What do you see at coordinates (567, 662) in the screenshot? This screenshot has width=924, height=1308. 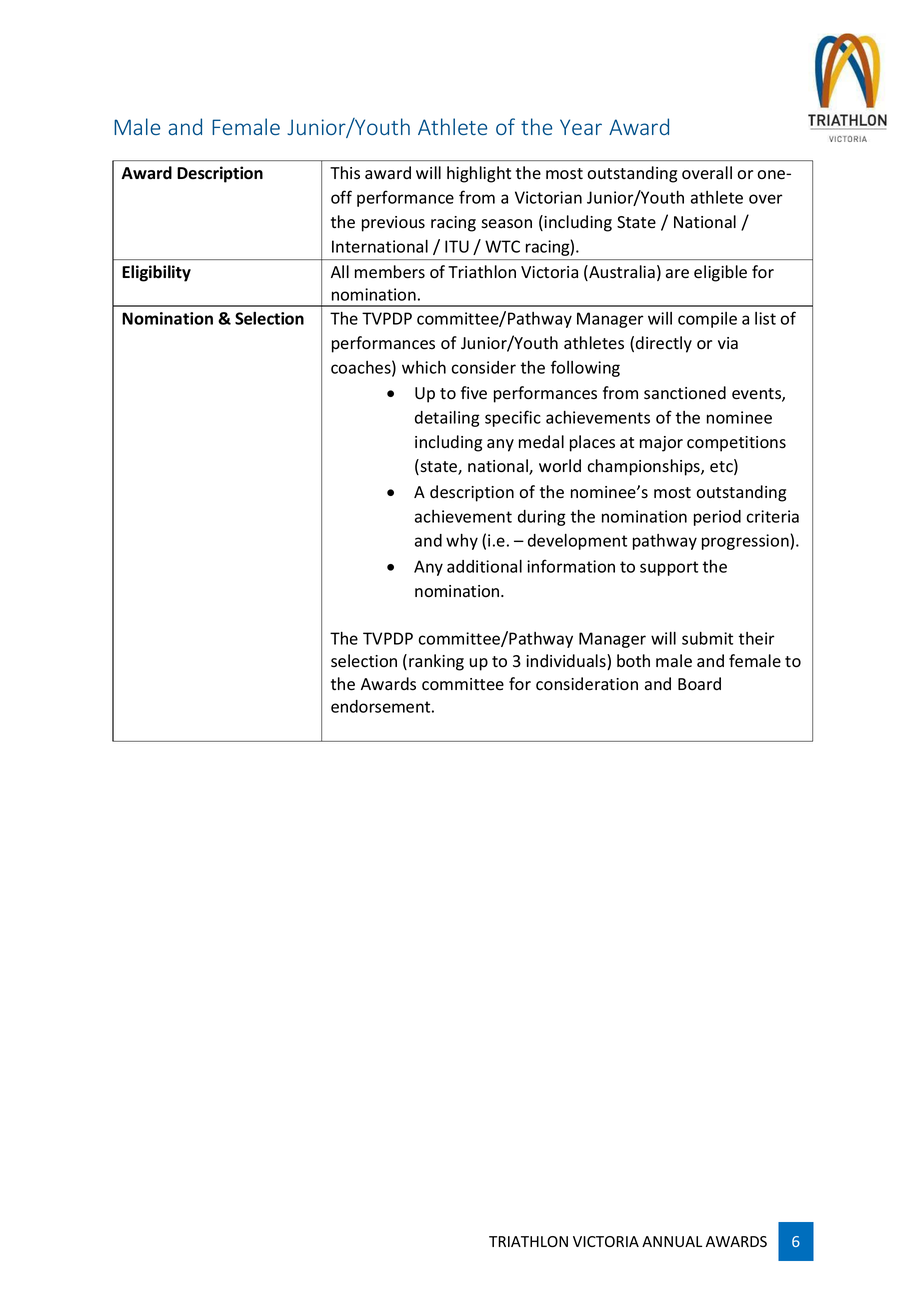 I see `individuals` at bounding box center [567, 662].
